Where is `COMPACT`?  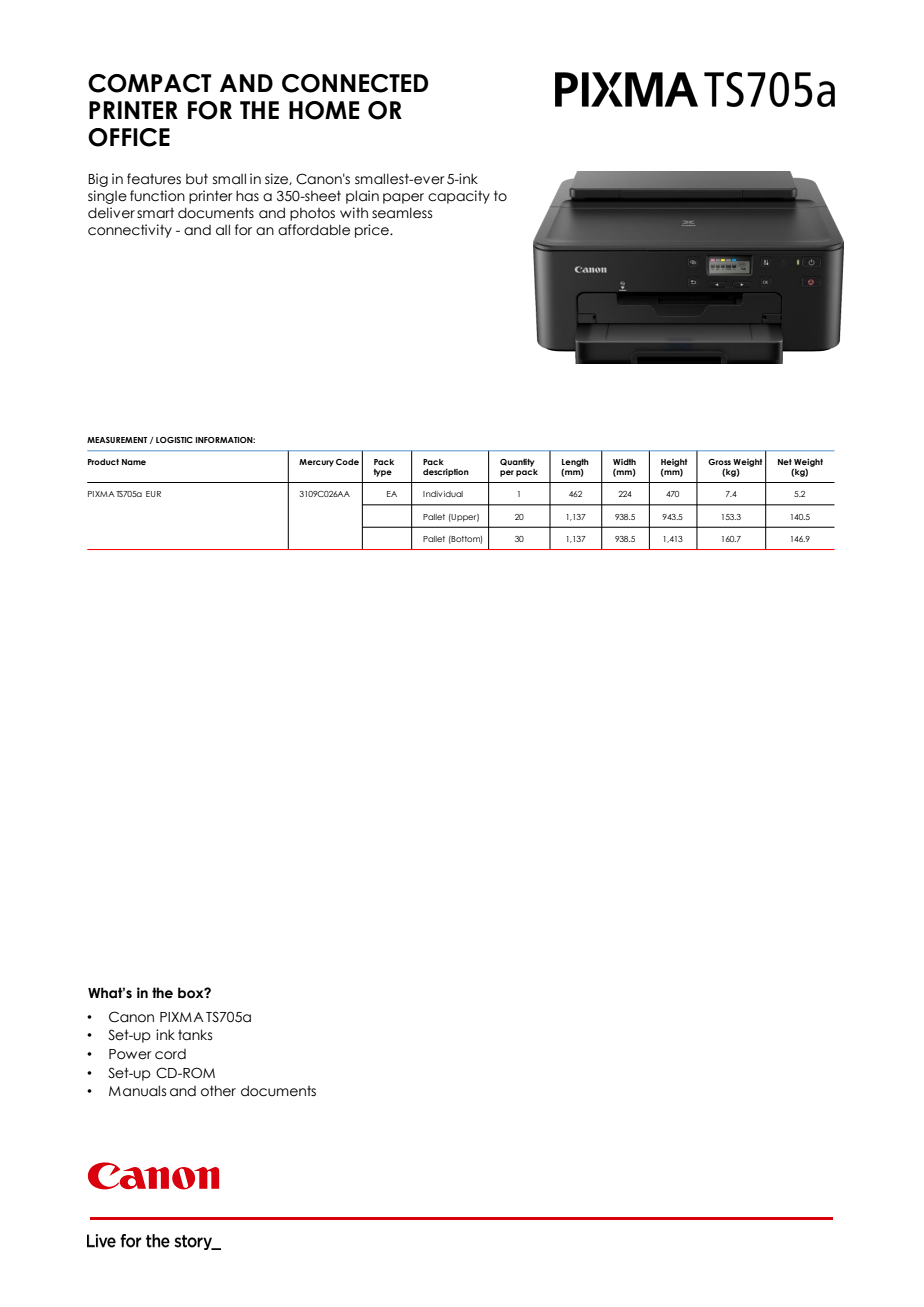
COMPACT is located at coordinates (149, 83).
